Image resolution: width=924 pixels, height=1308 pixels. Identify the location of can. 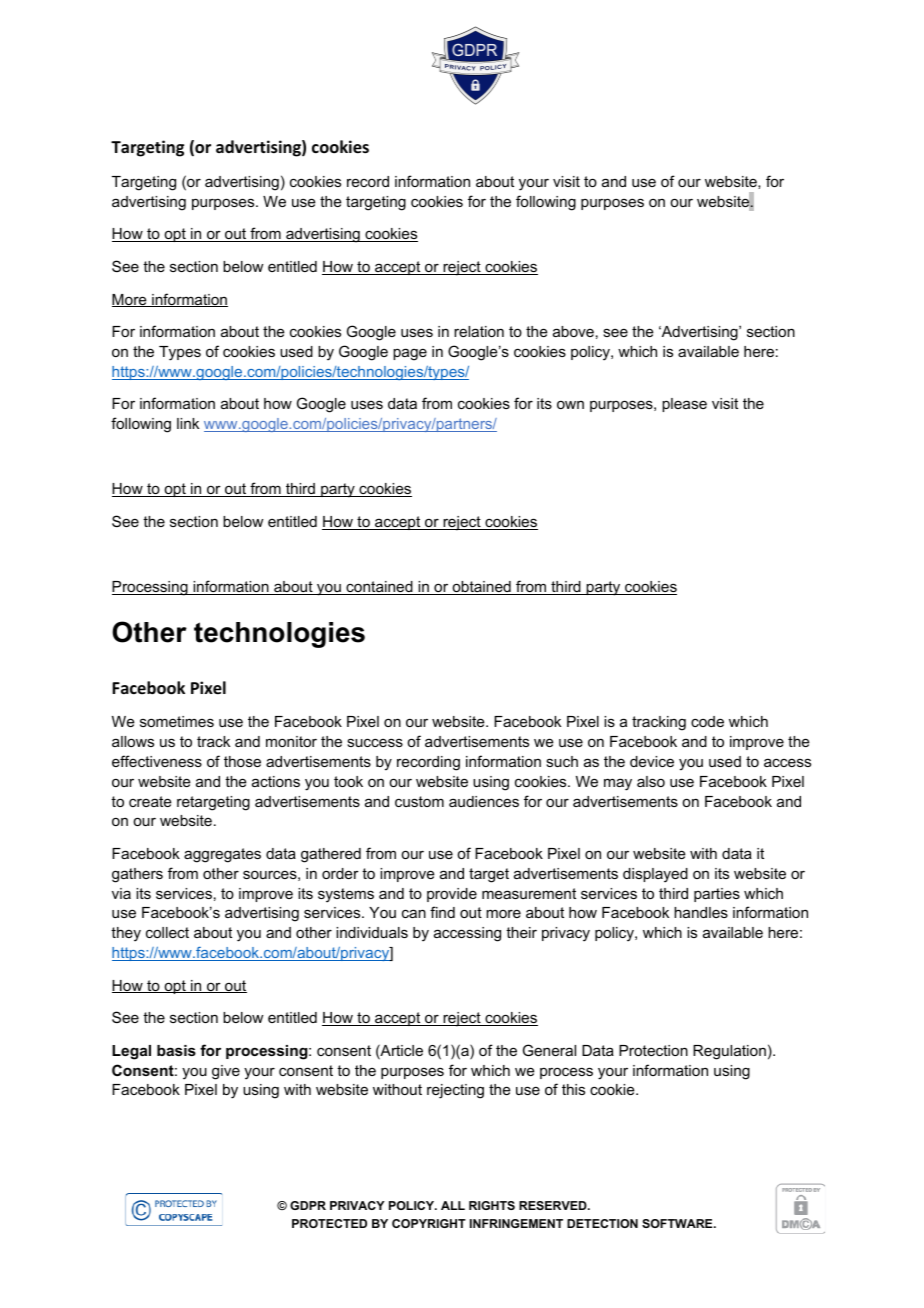
(414, 913).
